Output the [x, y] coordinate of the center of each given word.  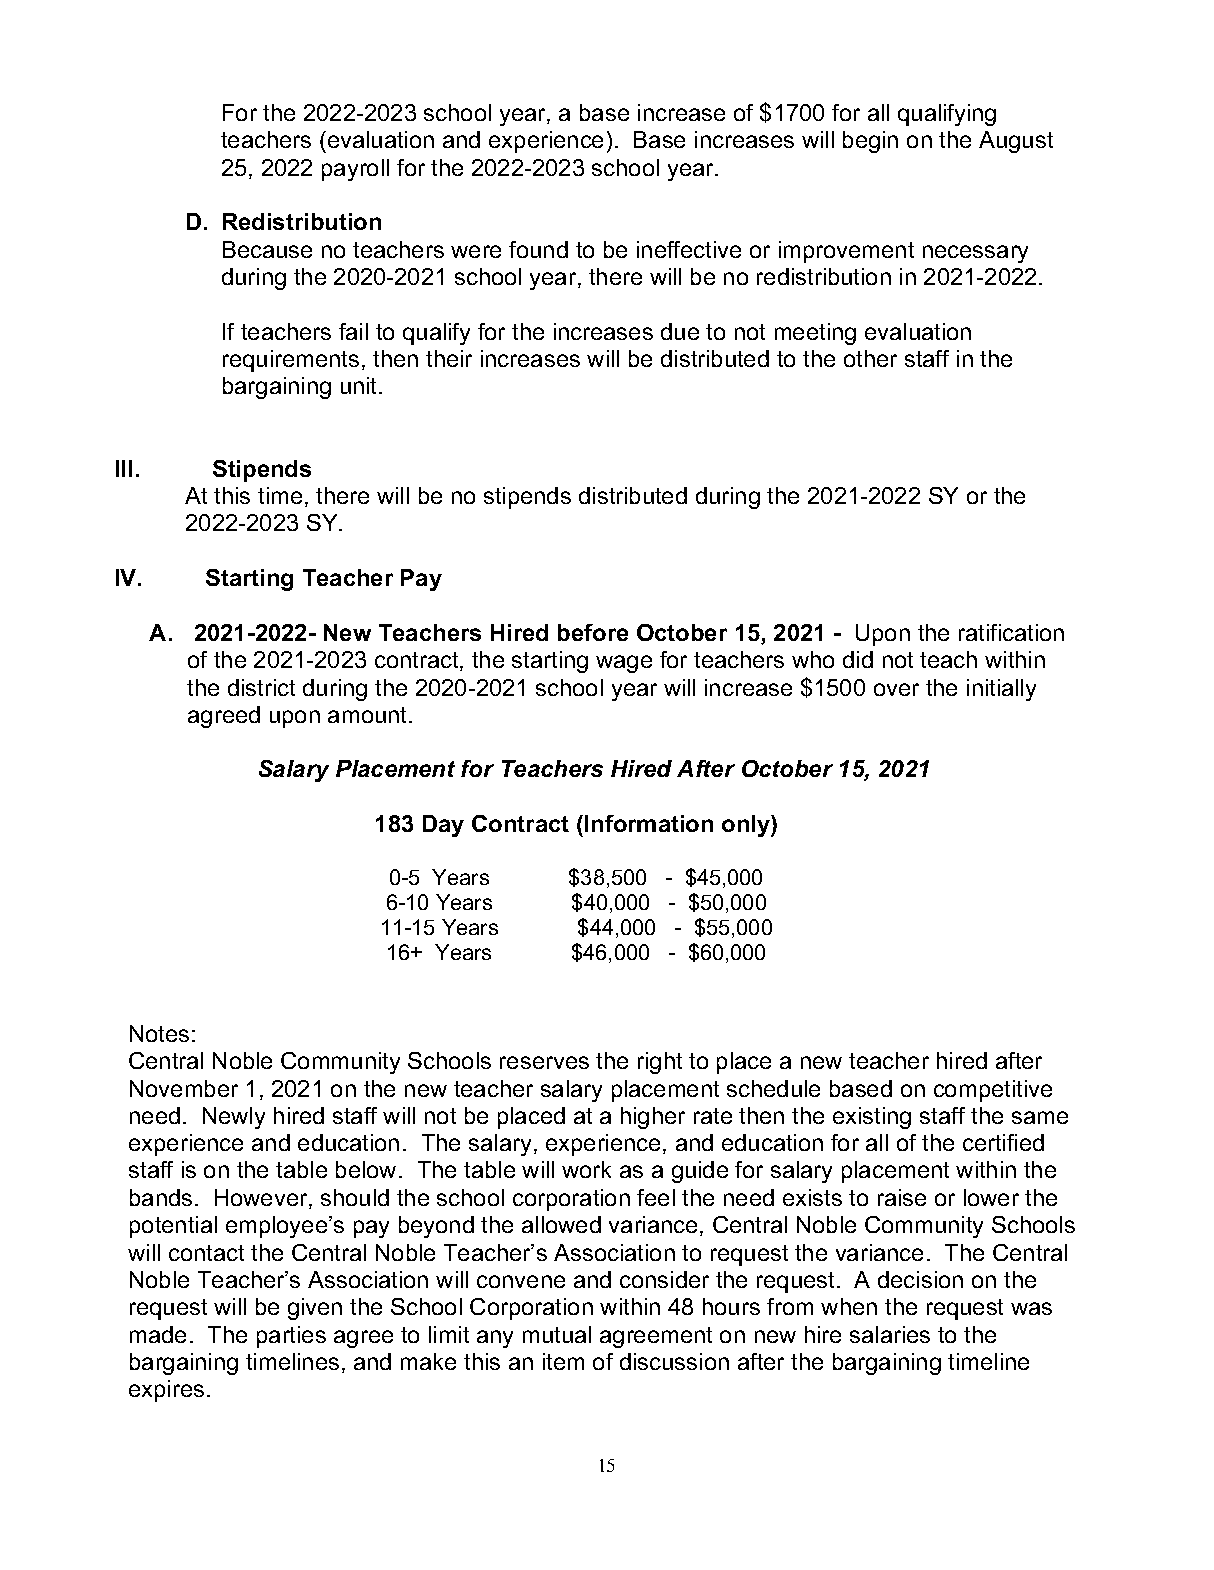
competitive [993, 1091]
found [538, 249]
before [593, 632]
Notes [159, 1033]
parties [291, 1337]
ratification [1011, 632]
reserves [544, 1062]
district [261, 687]
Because [267, 249]
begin [870, 142]
